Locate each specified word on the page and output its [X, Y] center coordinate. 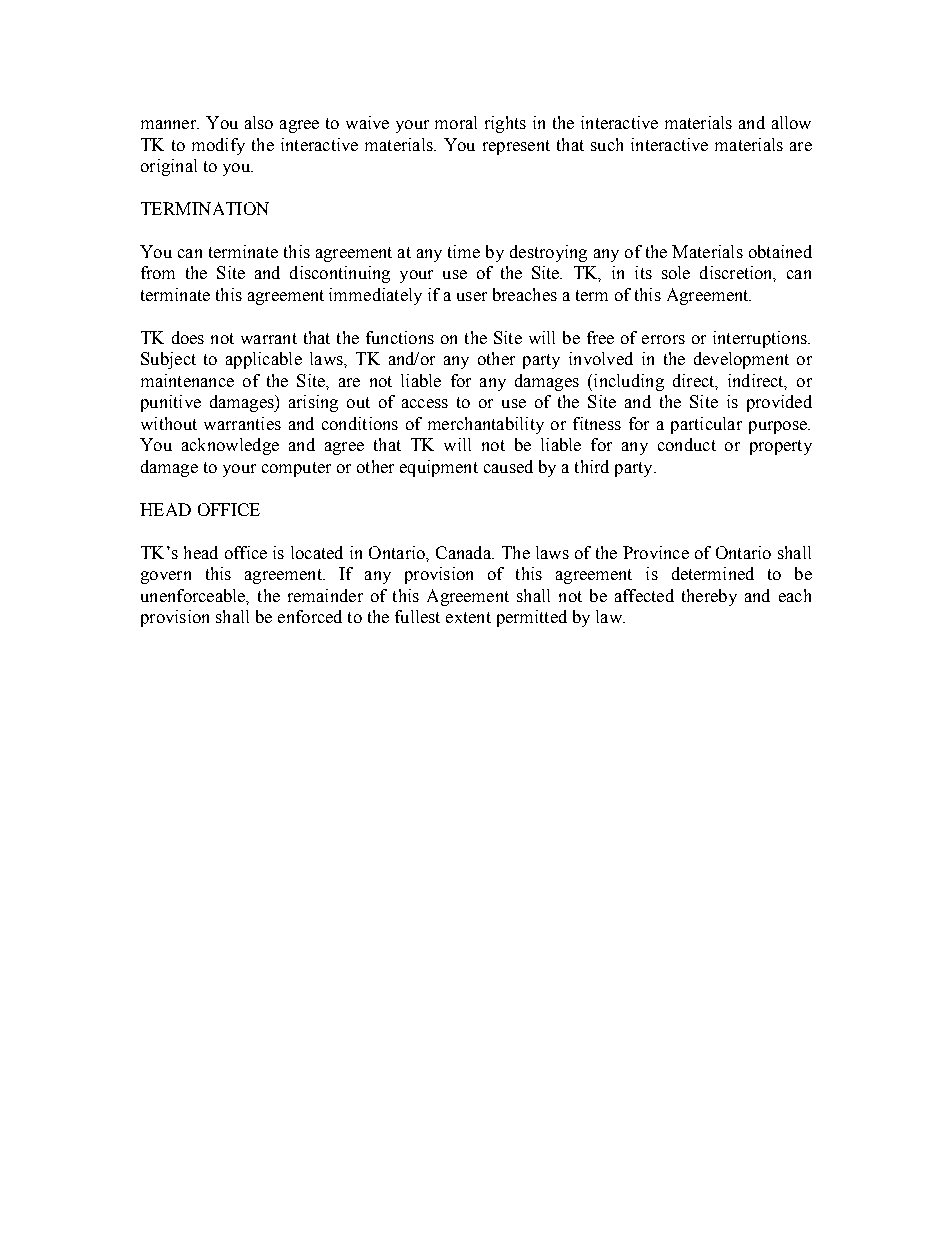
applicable [264, 360]
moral [456, 122]
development [741, 360]
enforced [310, 616]
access [425, 403]
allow [791, 122]
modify [218, 146]
